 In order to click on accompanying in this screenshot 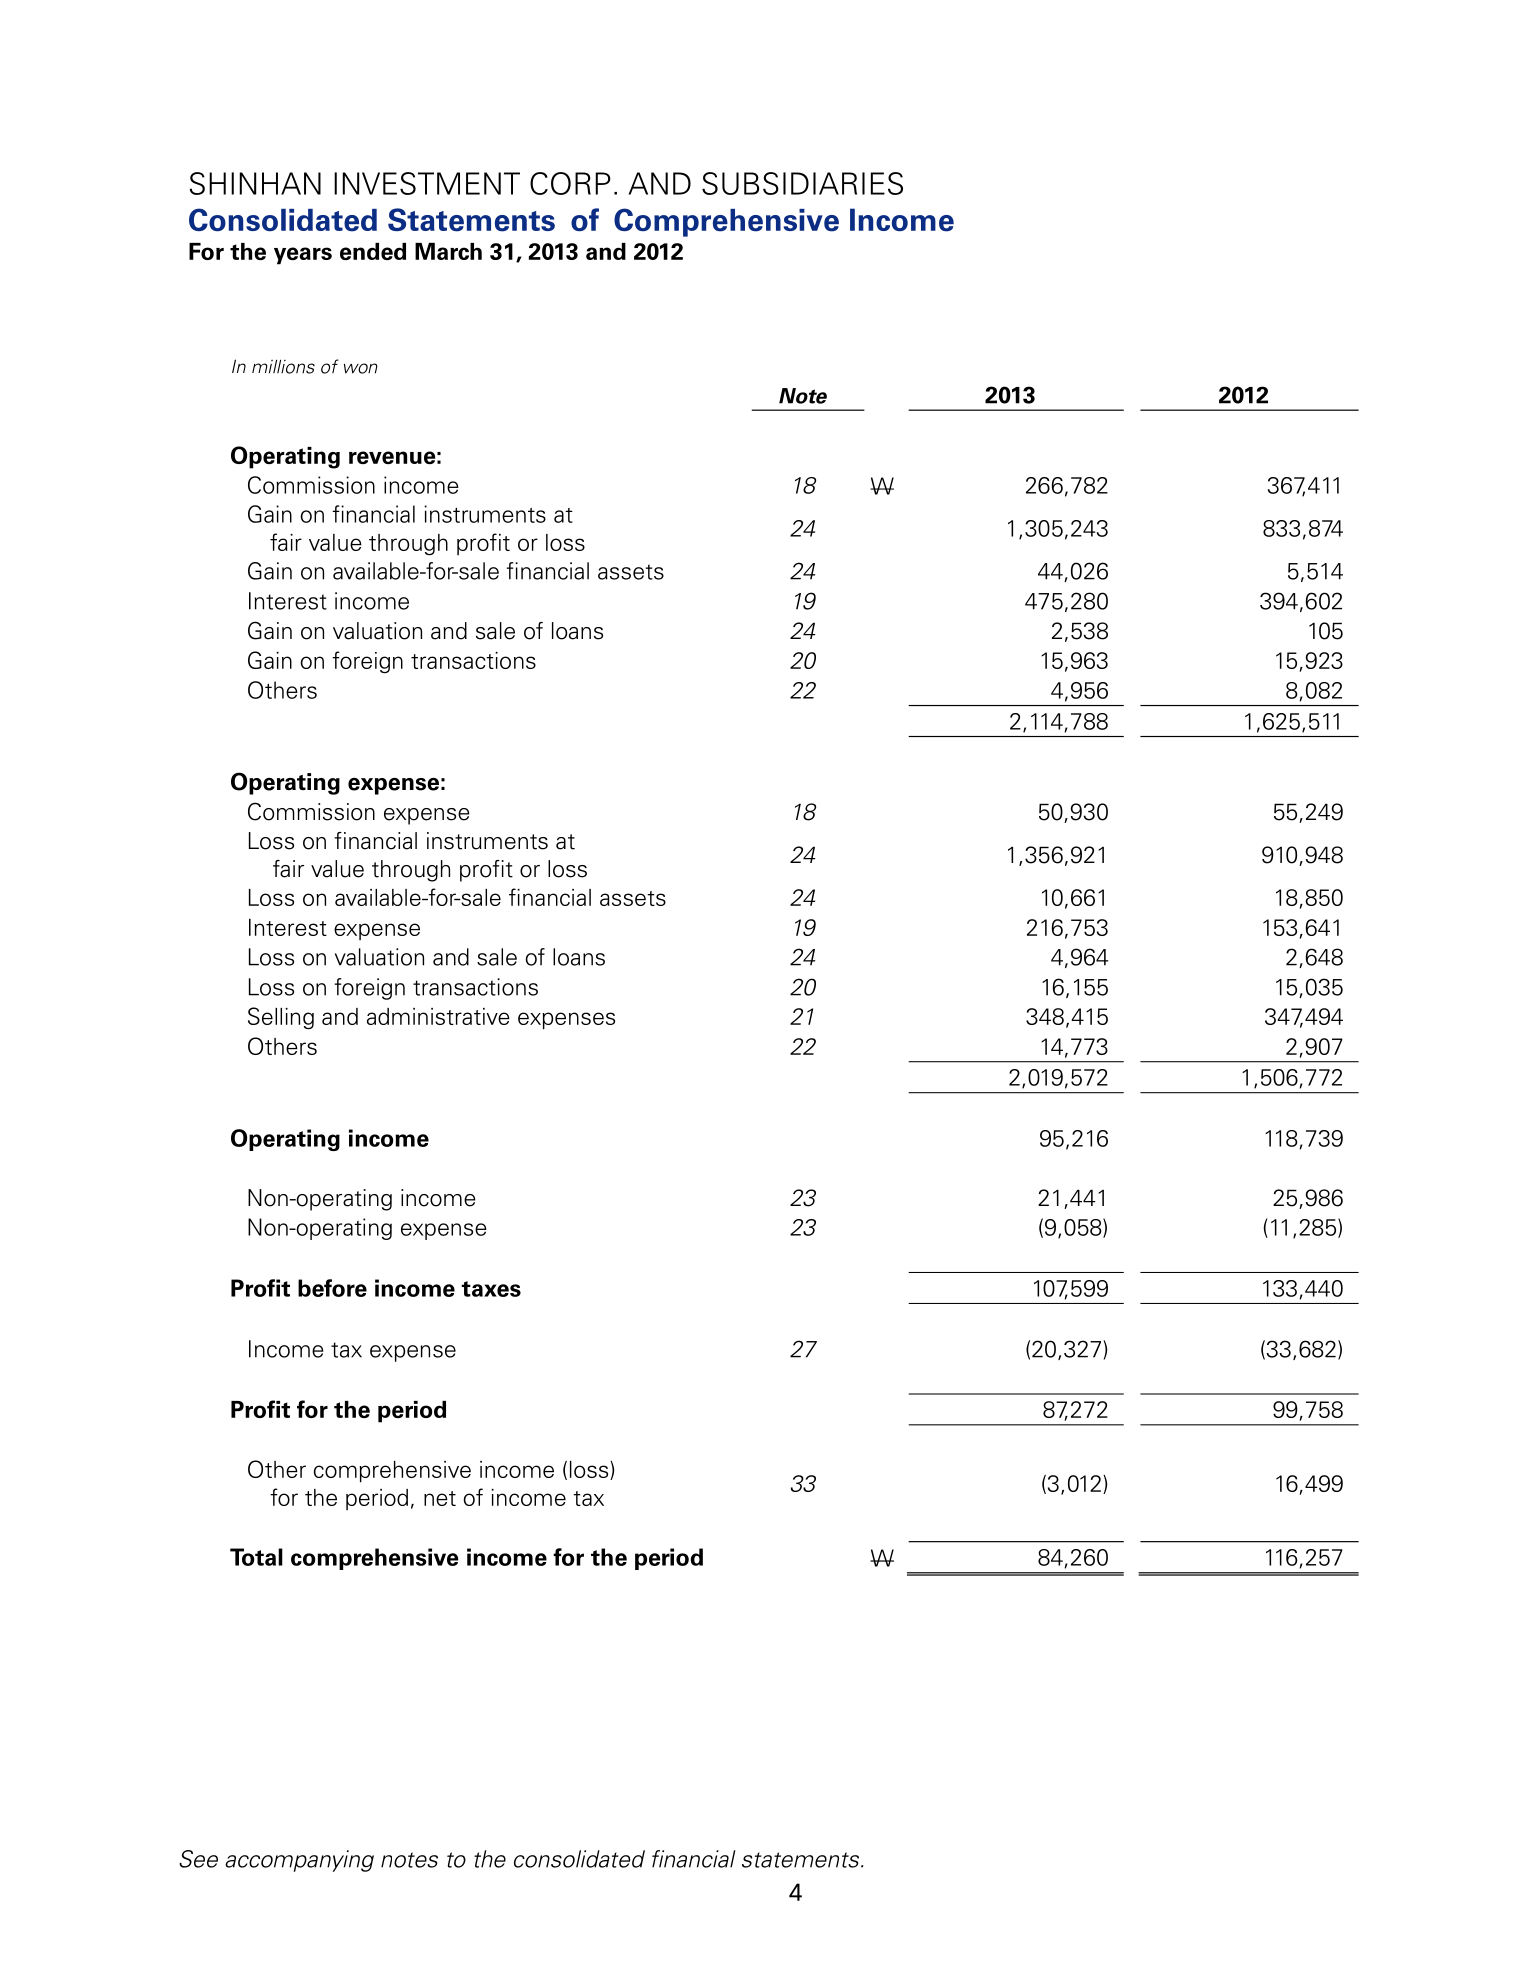, I will do `click(299, 1861)`.
